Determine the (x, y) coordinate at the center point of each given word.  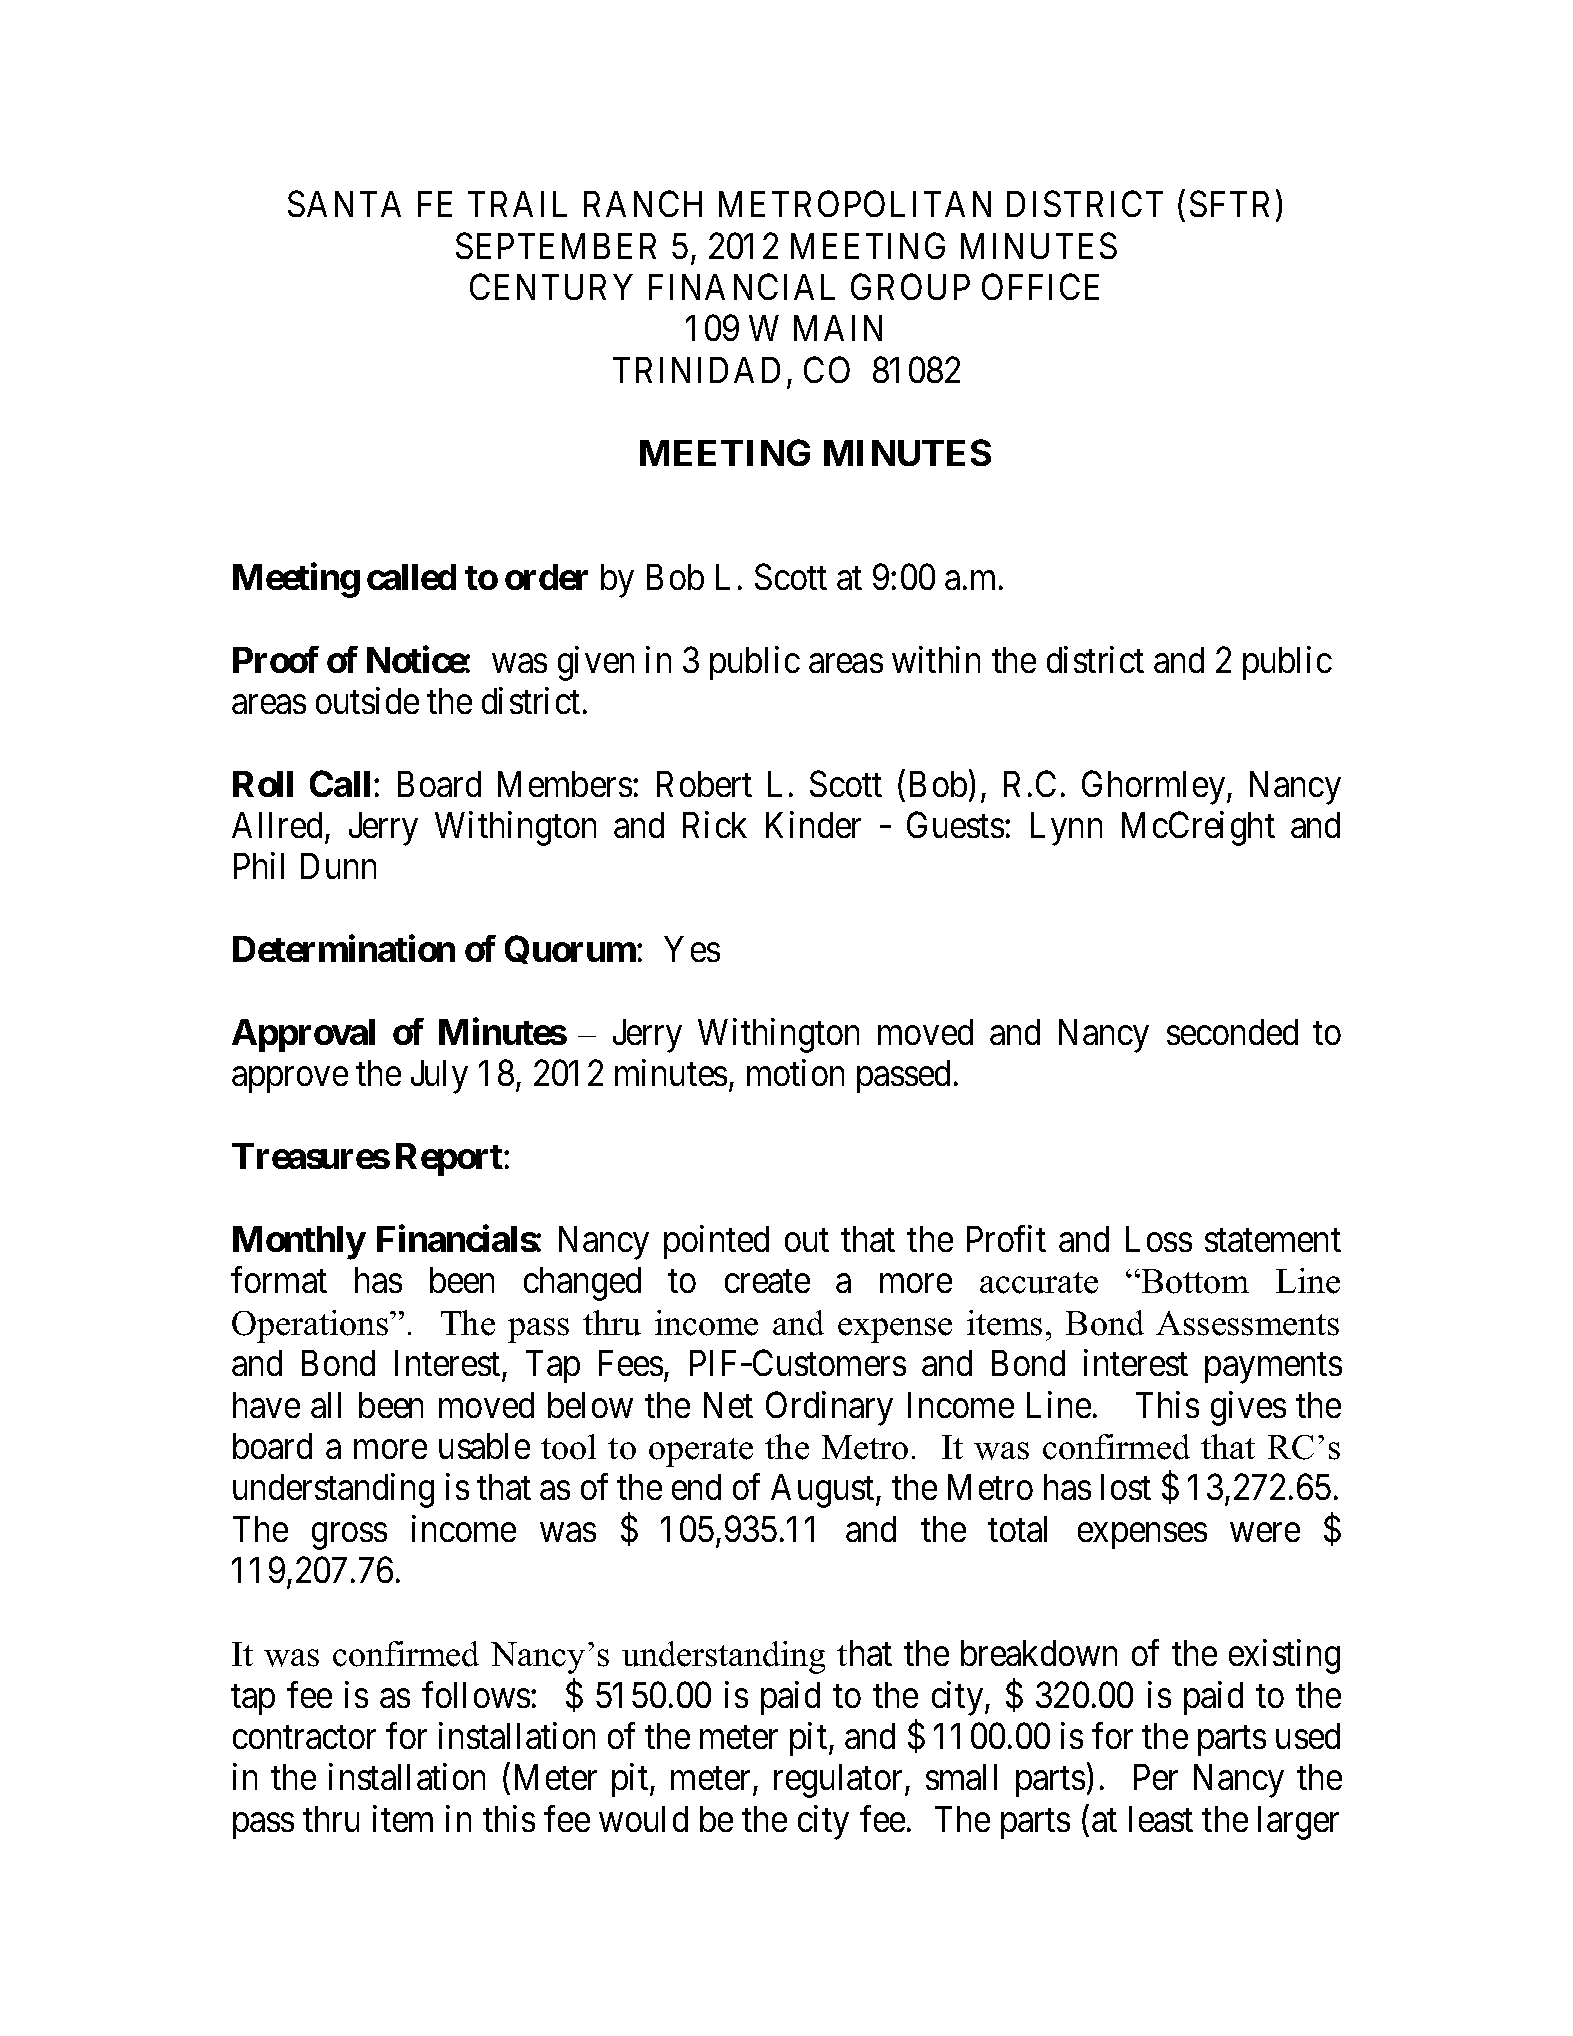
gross (349, 1536)
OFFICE (1040, 287)
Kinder (813, 824)
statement (1273, 1240)
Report (450, 1159)
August (824, 1491)
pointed (716, 1242)
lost (1126, 1487)
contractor (304, 1737)
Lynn (1066, 829)
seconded (1232, 1032)
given (596, 663)
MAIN (838, 328)
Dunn (338, 866)
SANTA (344, 204)
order (546, 577)
